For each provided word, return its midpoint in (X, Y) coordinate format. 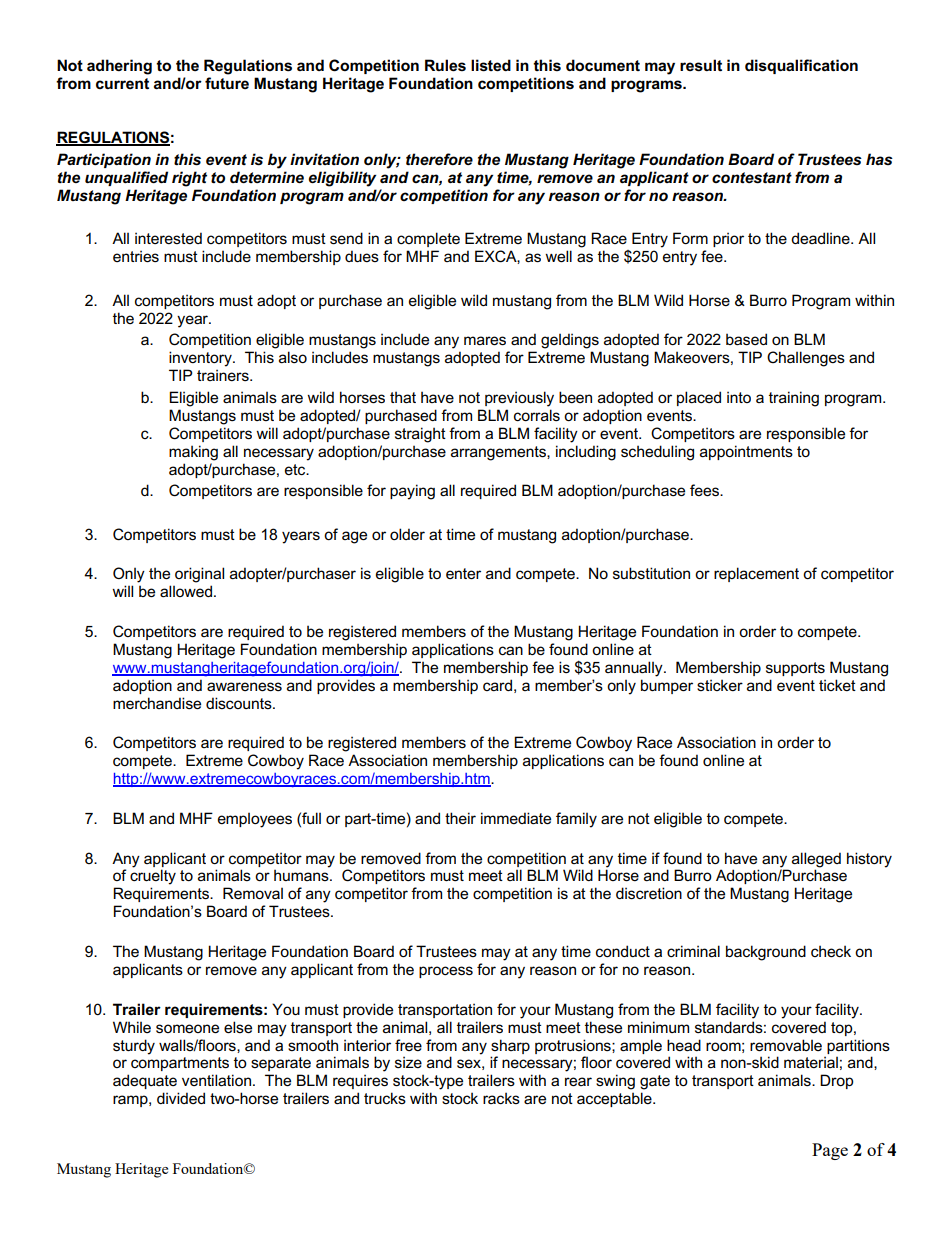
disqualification (801, 66)
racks (501, 1098)
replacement (756, 574)
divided (181, 1098)
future (227, 83)
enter (463, 573)
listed (491, 65)
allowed (186, 591)
